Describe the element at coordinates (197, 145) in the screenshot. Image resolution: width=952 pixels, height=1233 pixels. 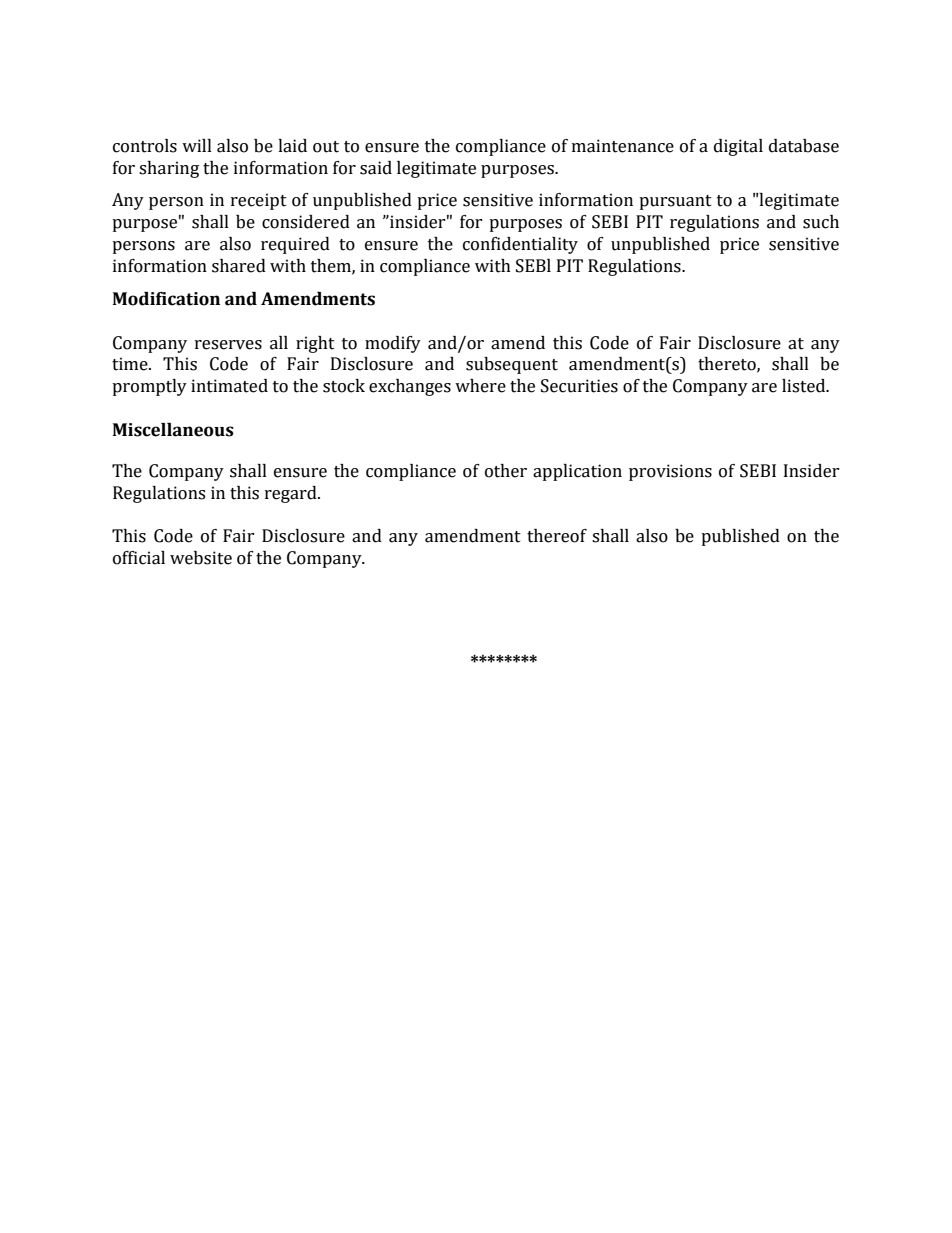
I see `will` at that location.
